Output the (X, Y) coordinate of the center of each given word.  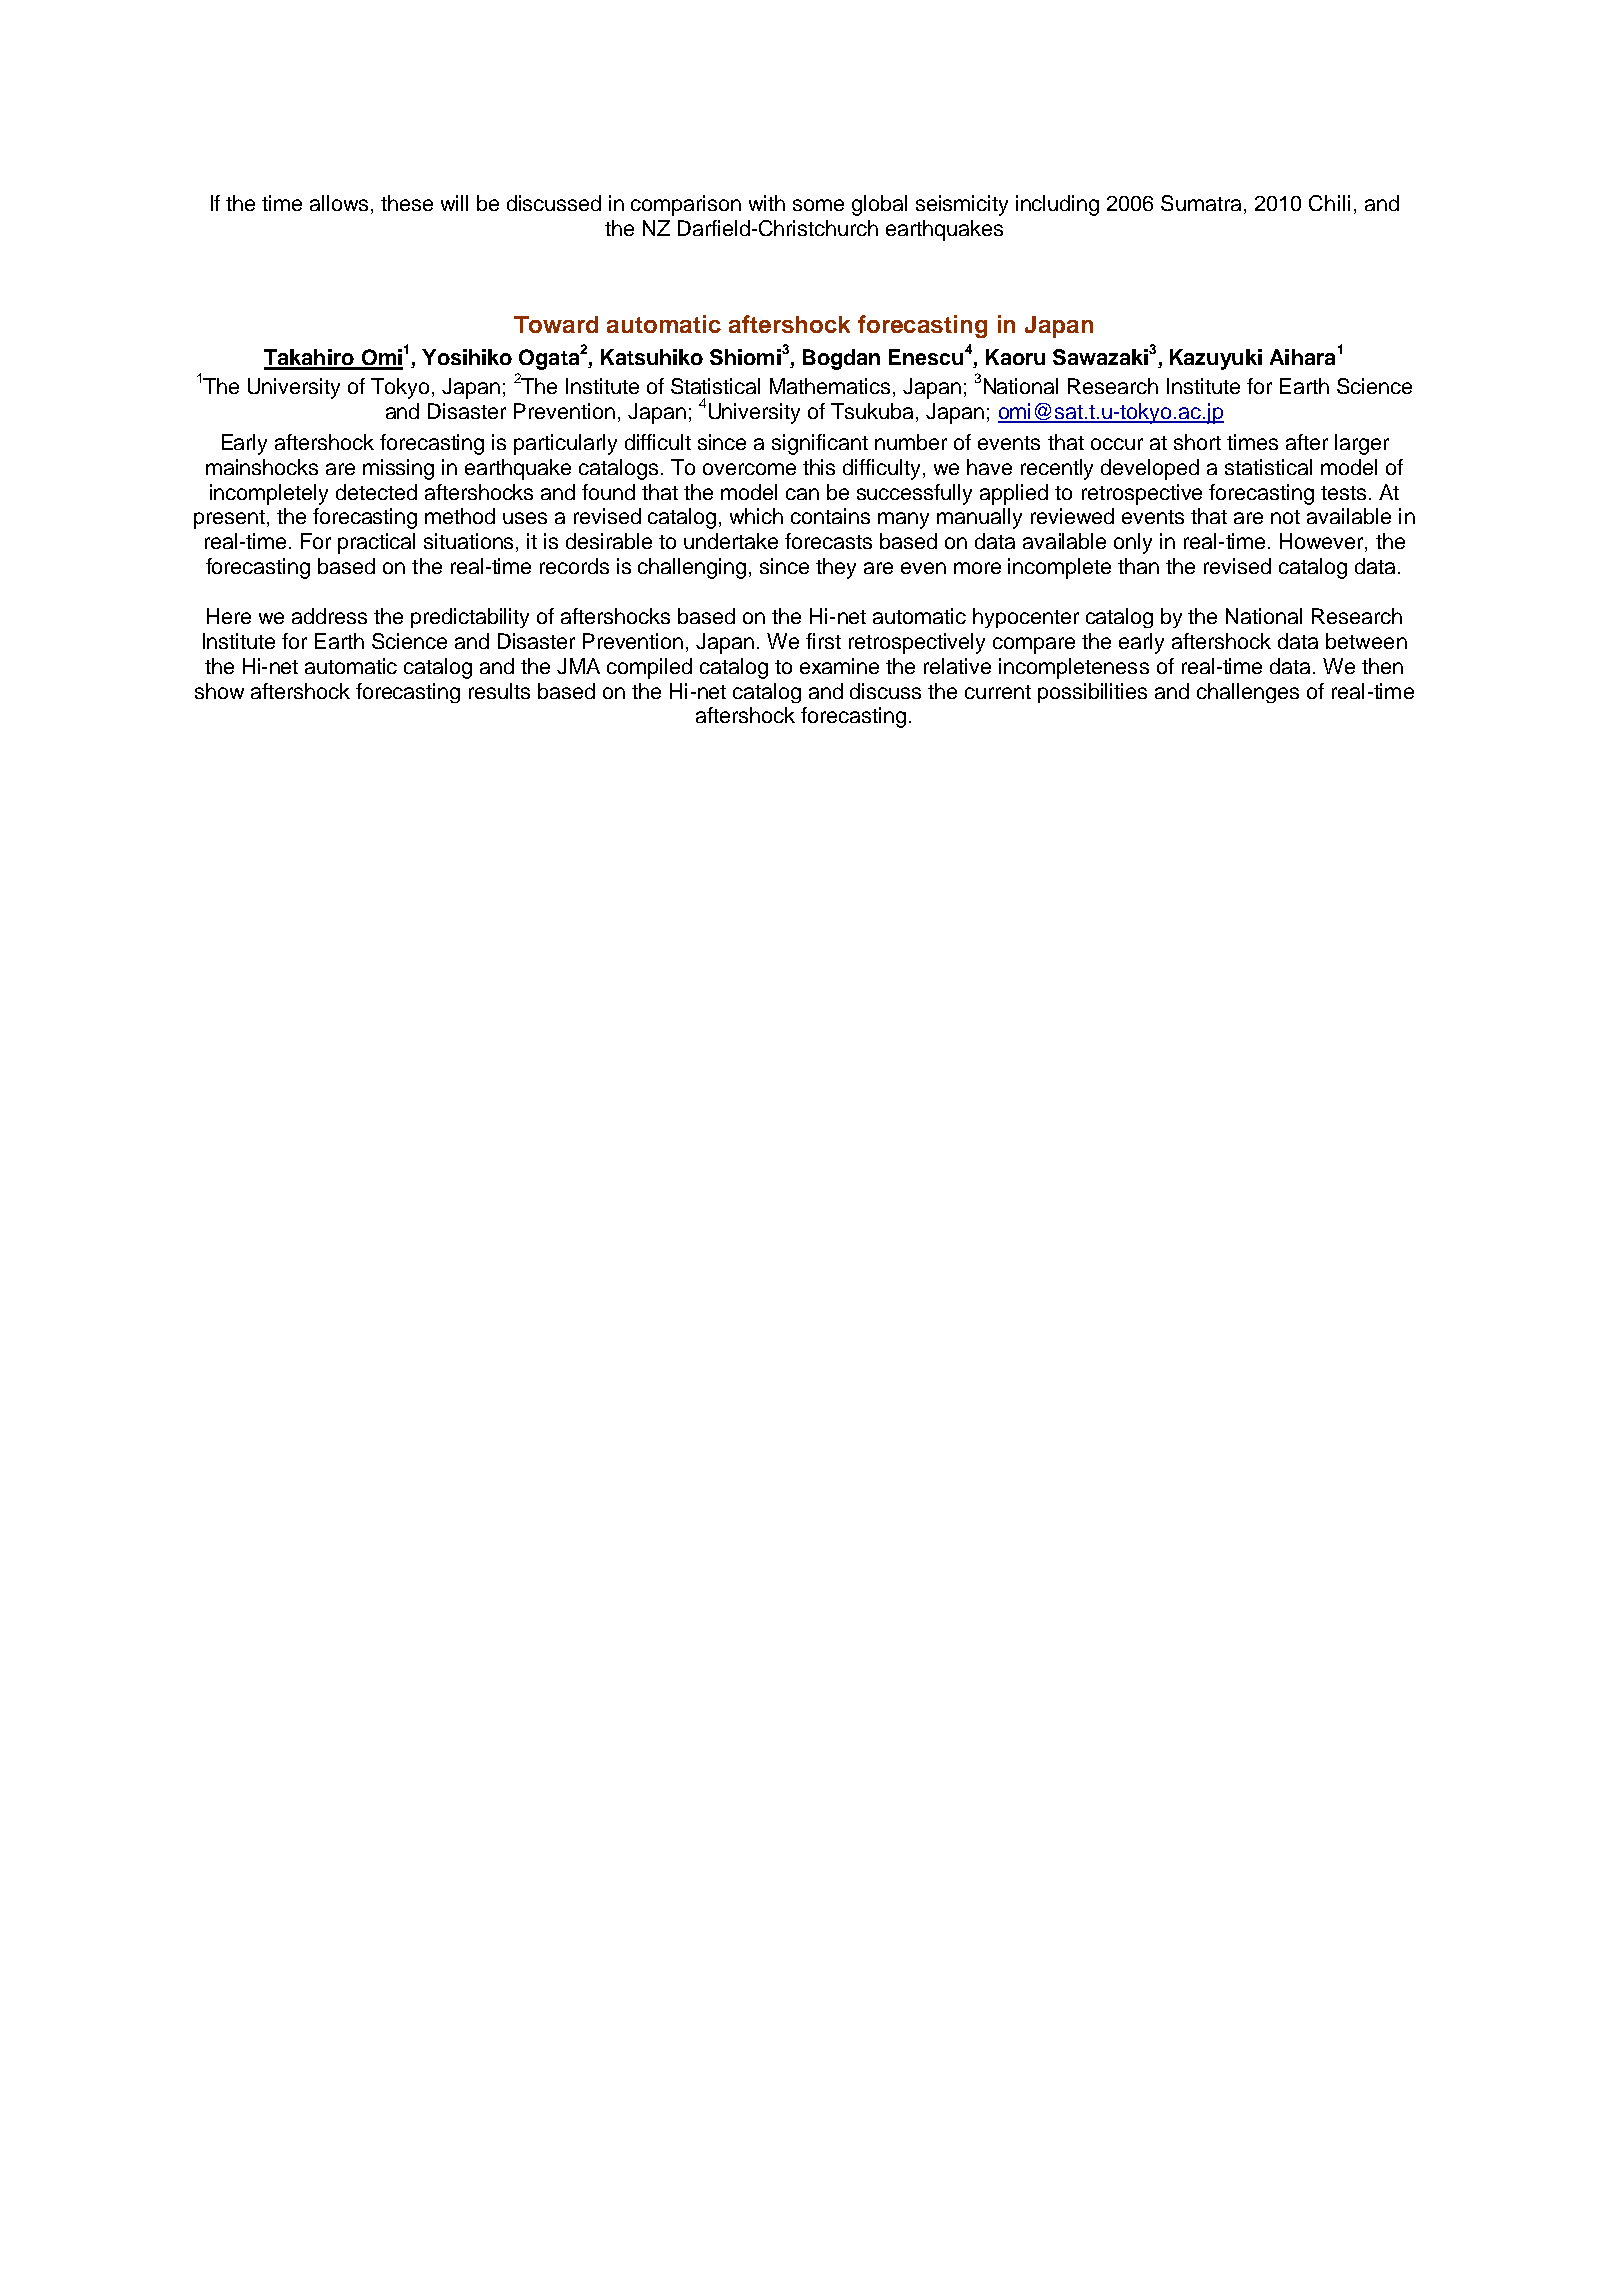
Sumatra (1203, 204)
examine (839, 666)
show (219, 691)
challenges (1248, 693)
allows (339, 203)
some (818, 205)
